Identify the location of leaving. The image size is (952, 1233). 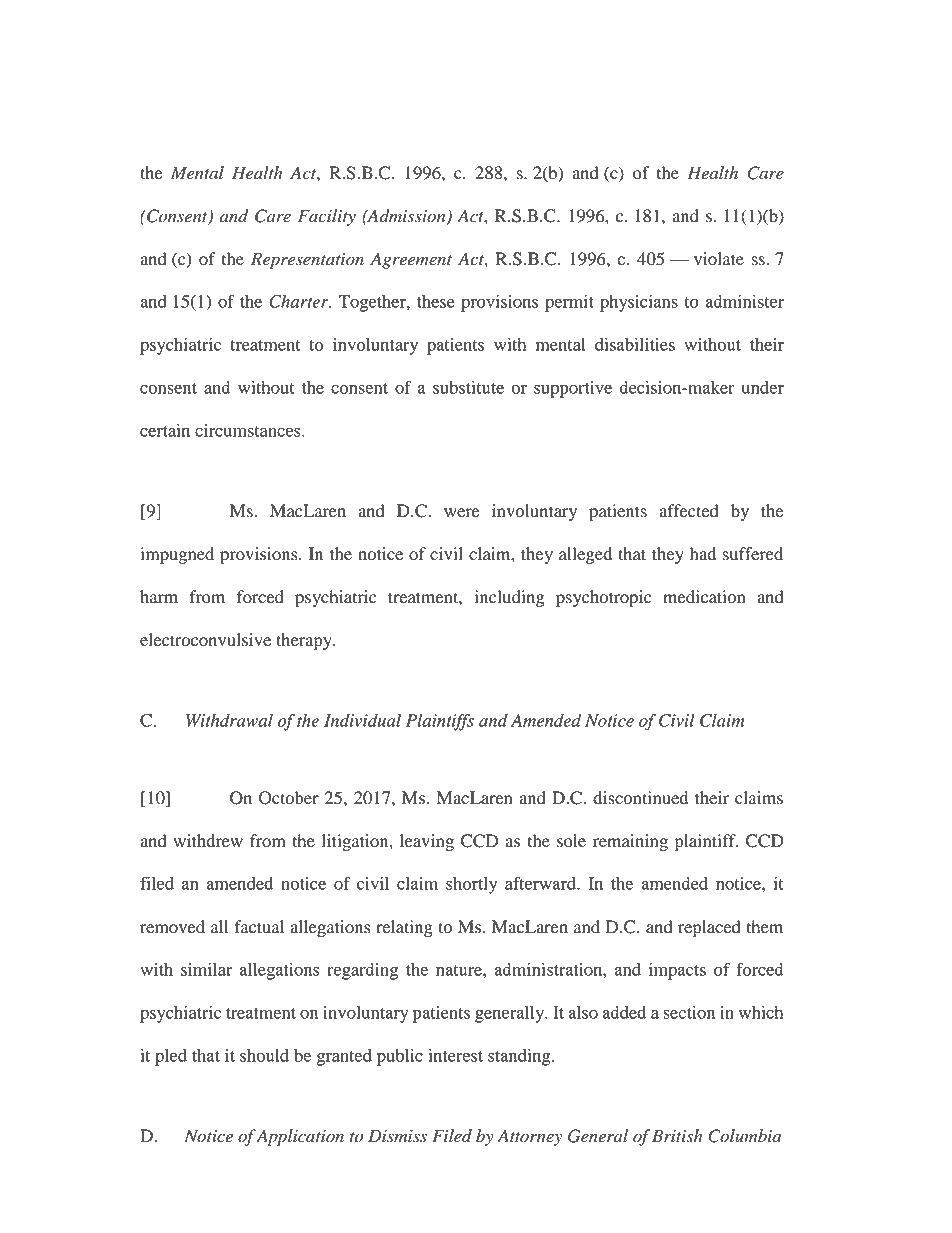
(427, 842).
